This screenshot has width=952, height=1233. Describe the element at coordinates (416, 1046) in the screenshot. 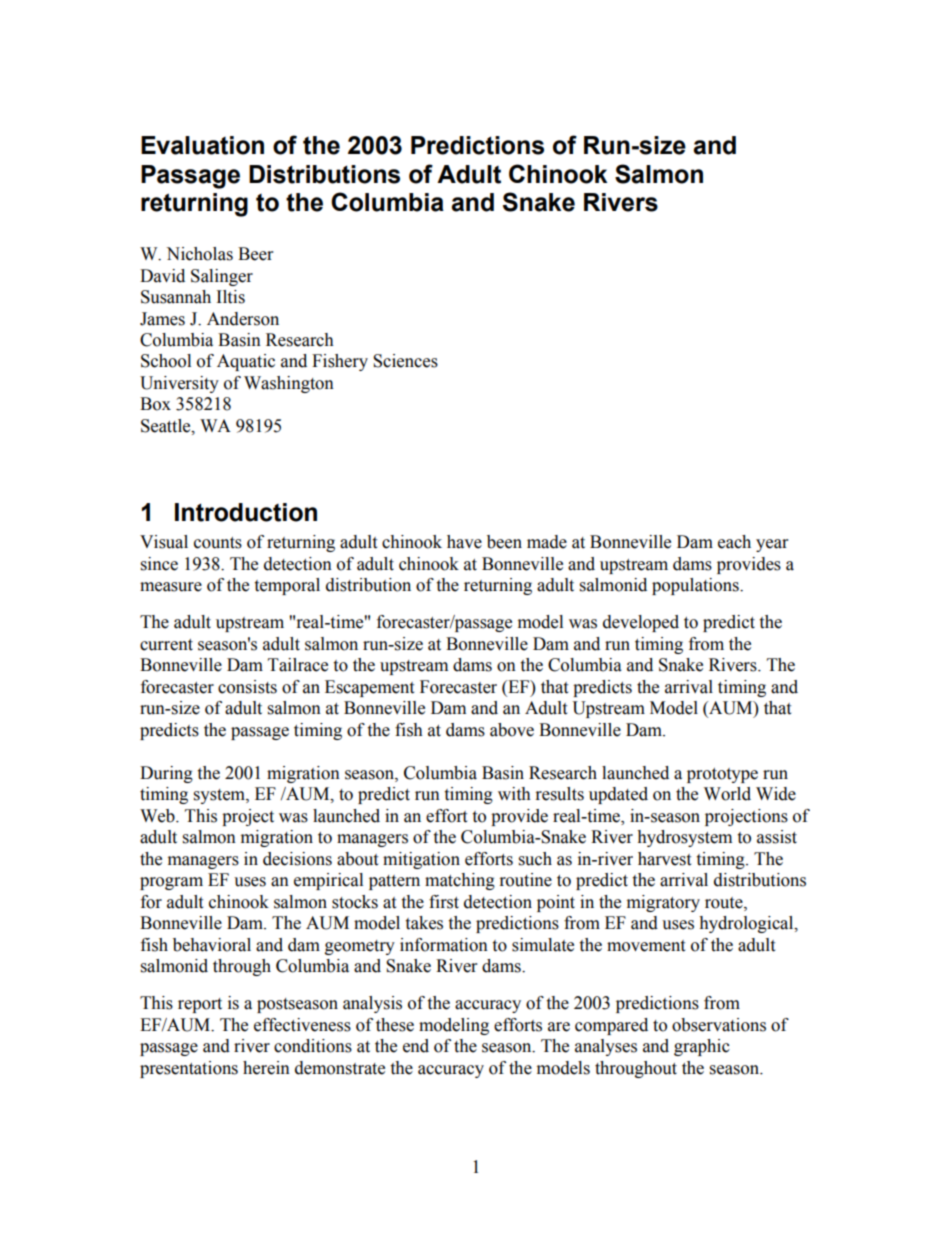

I see `end` at that location.
